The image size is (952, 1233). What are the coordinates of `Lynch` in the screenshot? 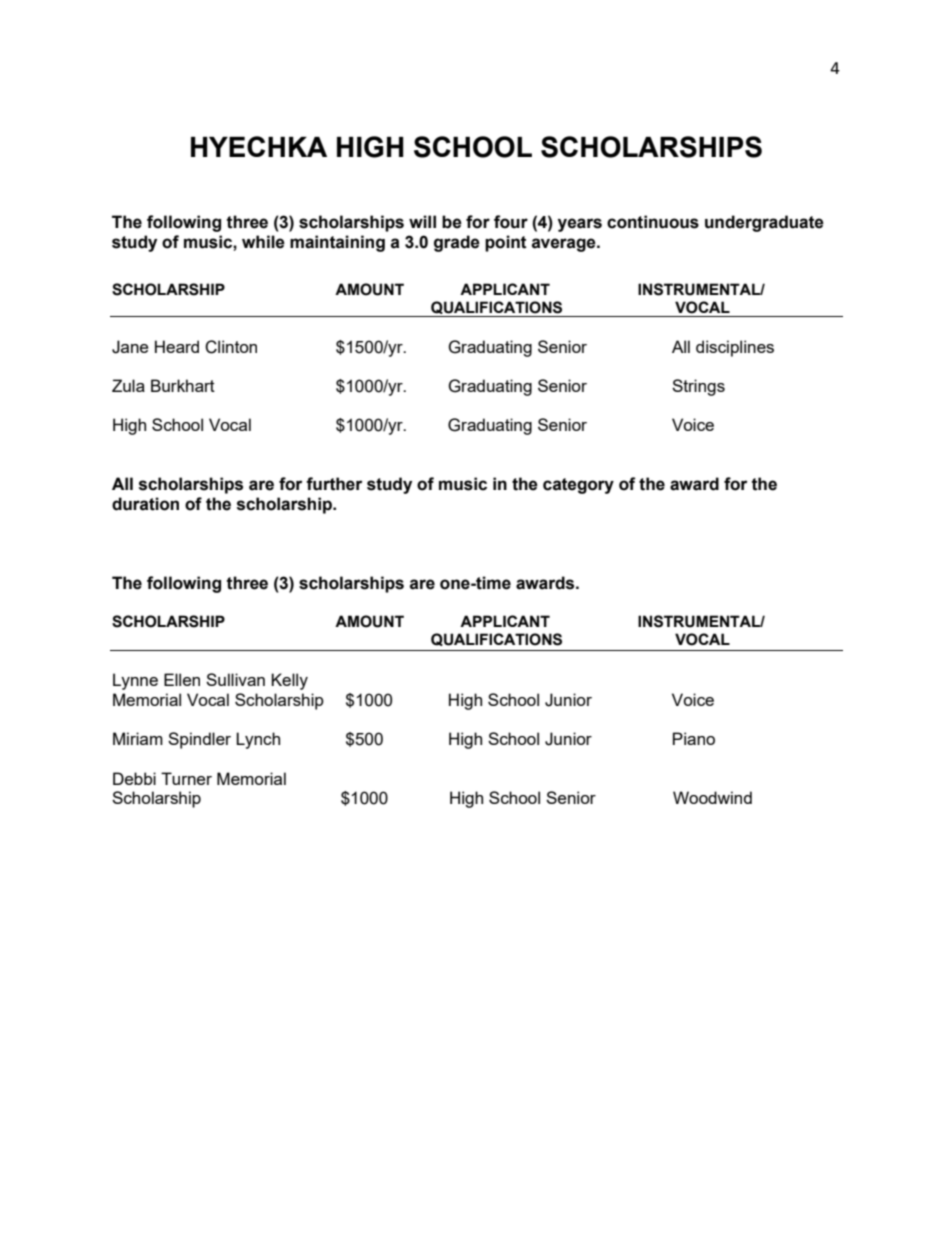 It's located at (258, 740).
